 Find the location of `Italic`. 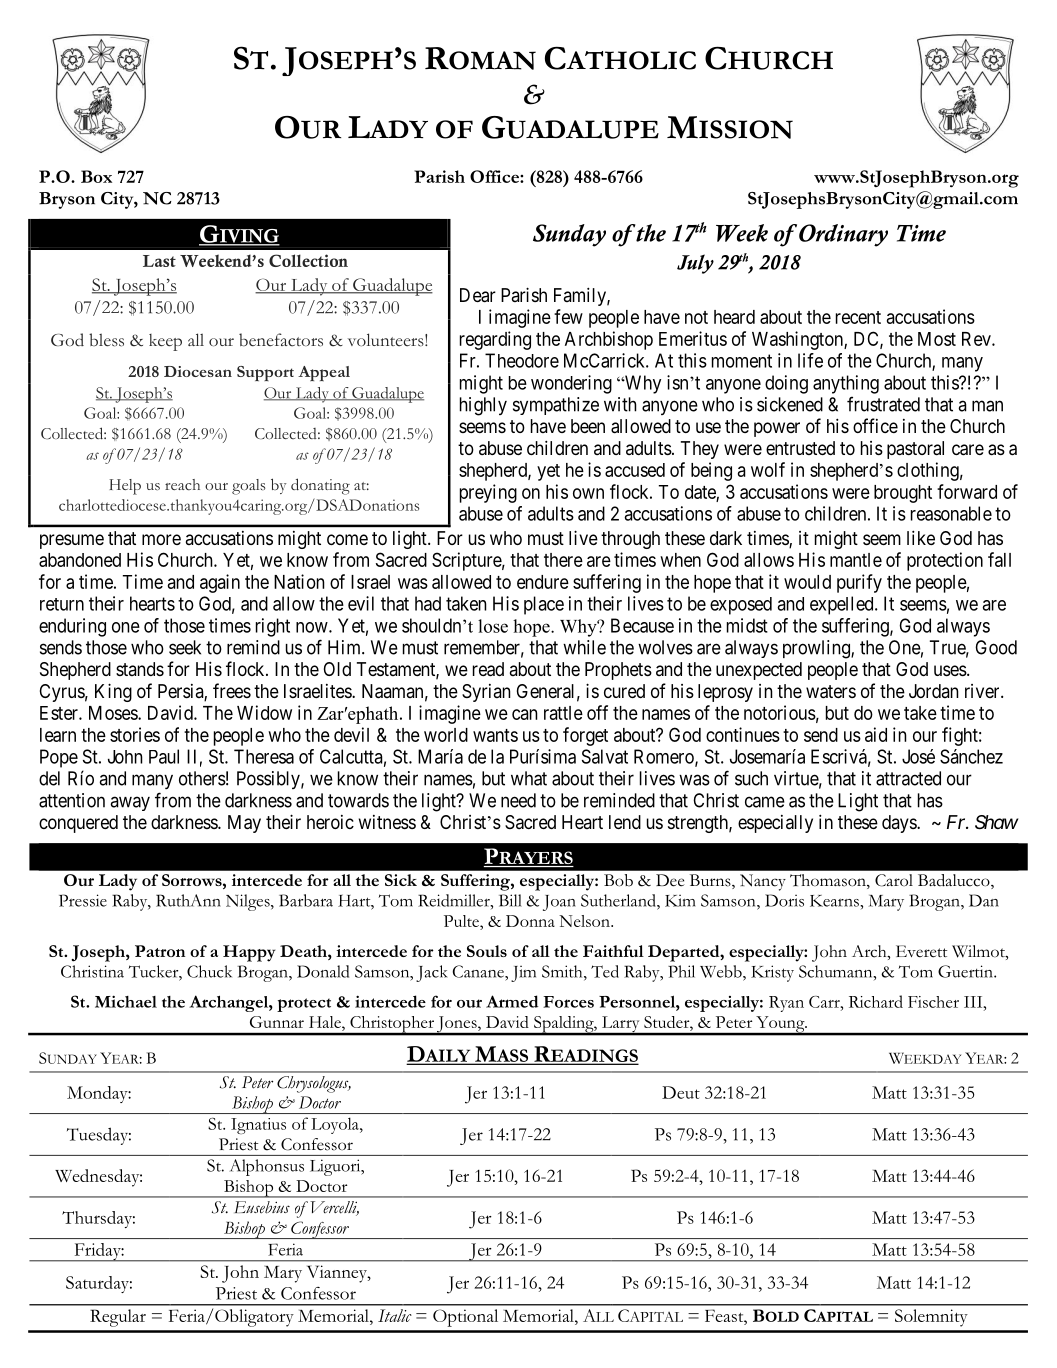

Italic is located at coordinates (395, 1315).
